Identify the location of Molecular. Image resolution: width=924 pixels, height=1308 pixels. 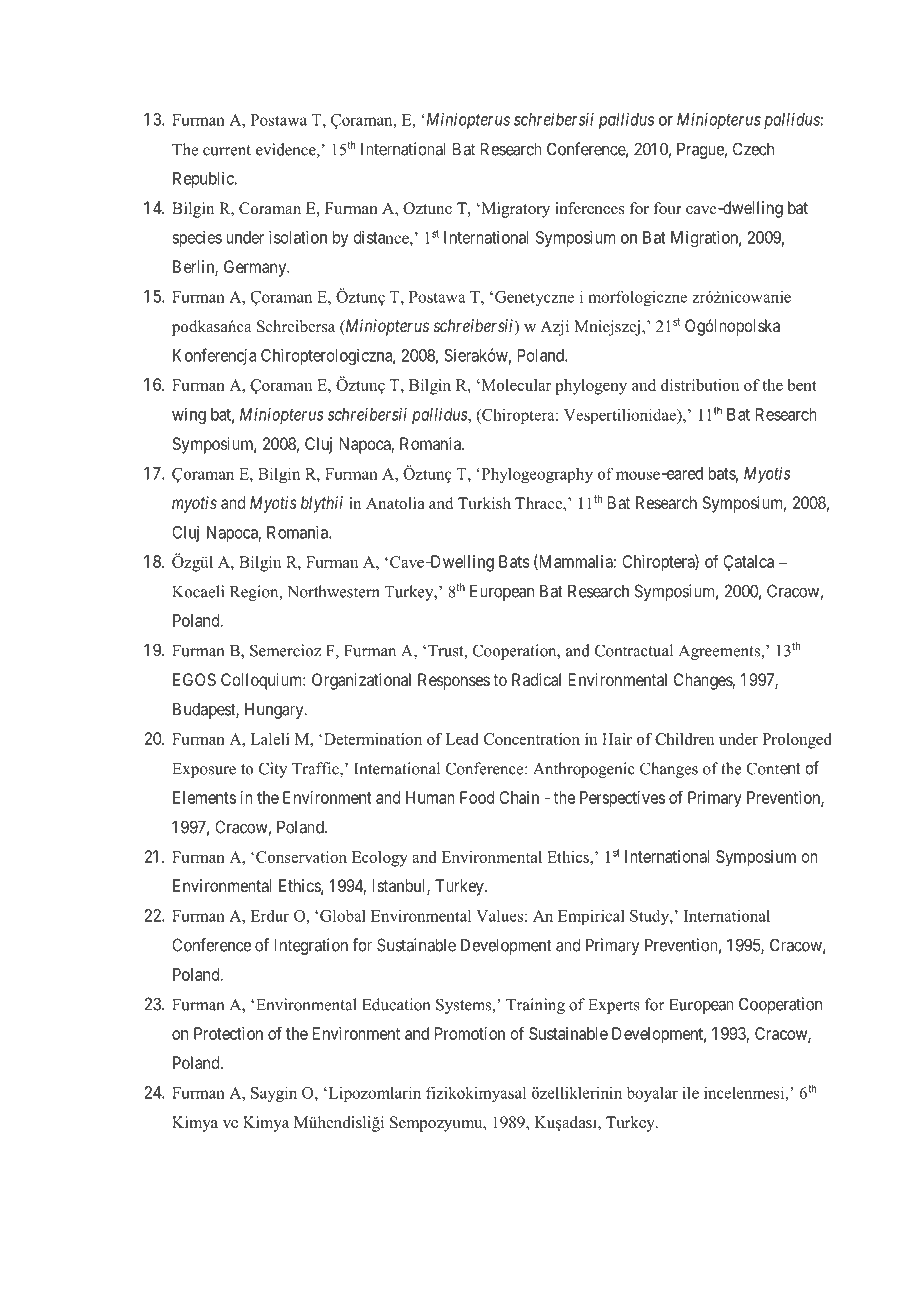
(515, 385).
